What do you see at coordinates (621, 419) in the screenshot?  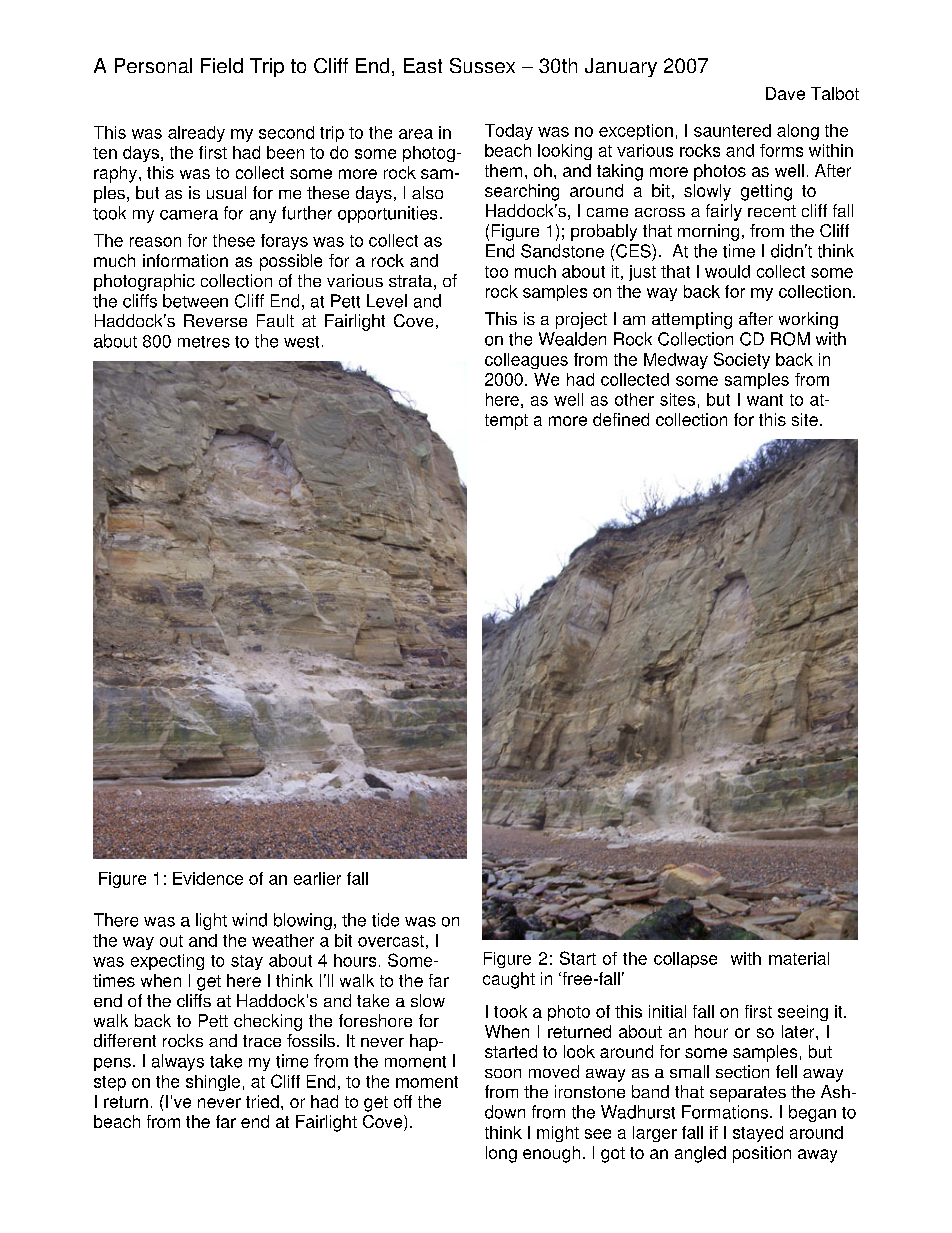 I see `defined` at bounding box center [621, 419].
